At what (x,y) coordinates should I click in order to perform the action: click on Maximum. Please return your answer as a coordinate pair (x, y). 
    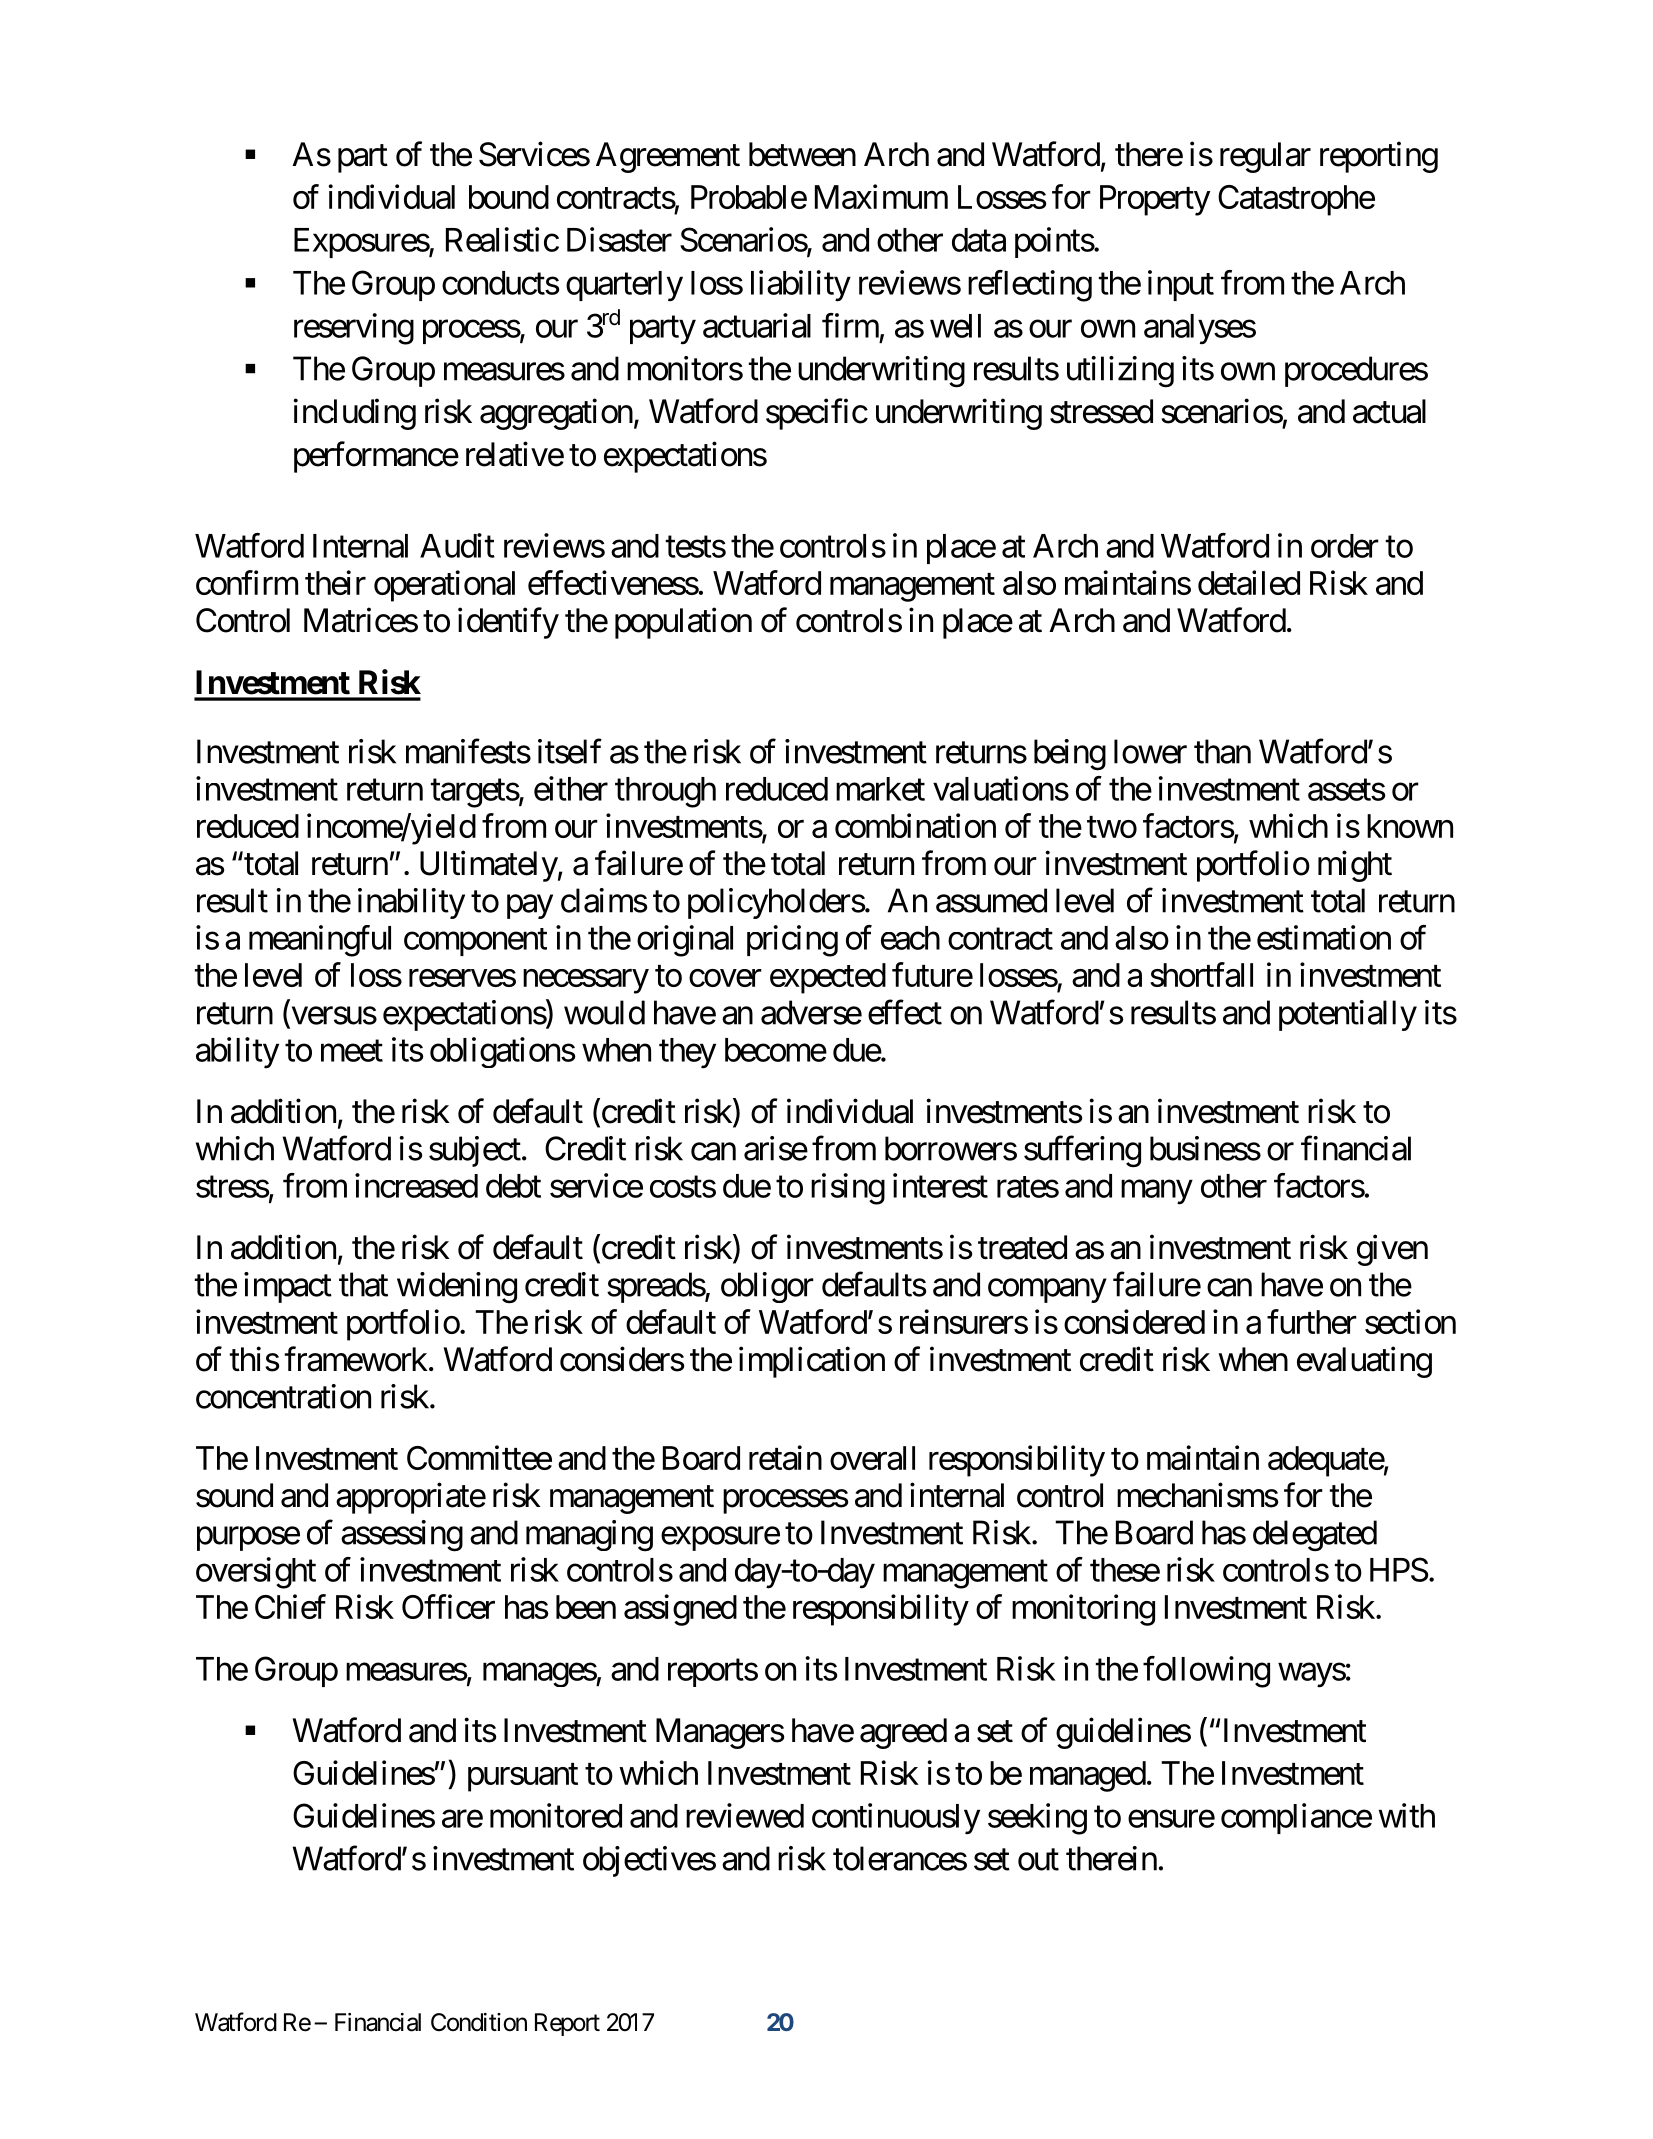
    Looking at the image, I should click on (881, 196).
